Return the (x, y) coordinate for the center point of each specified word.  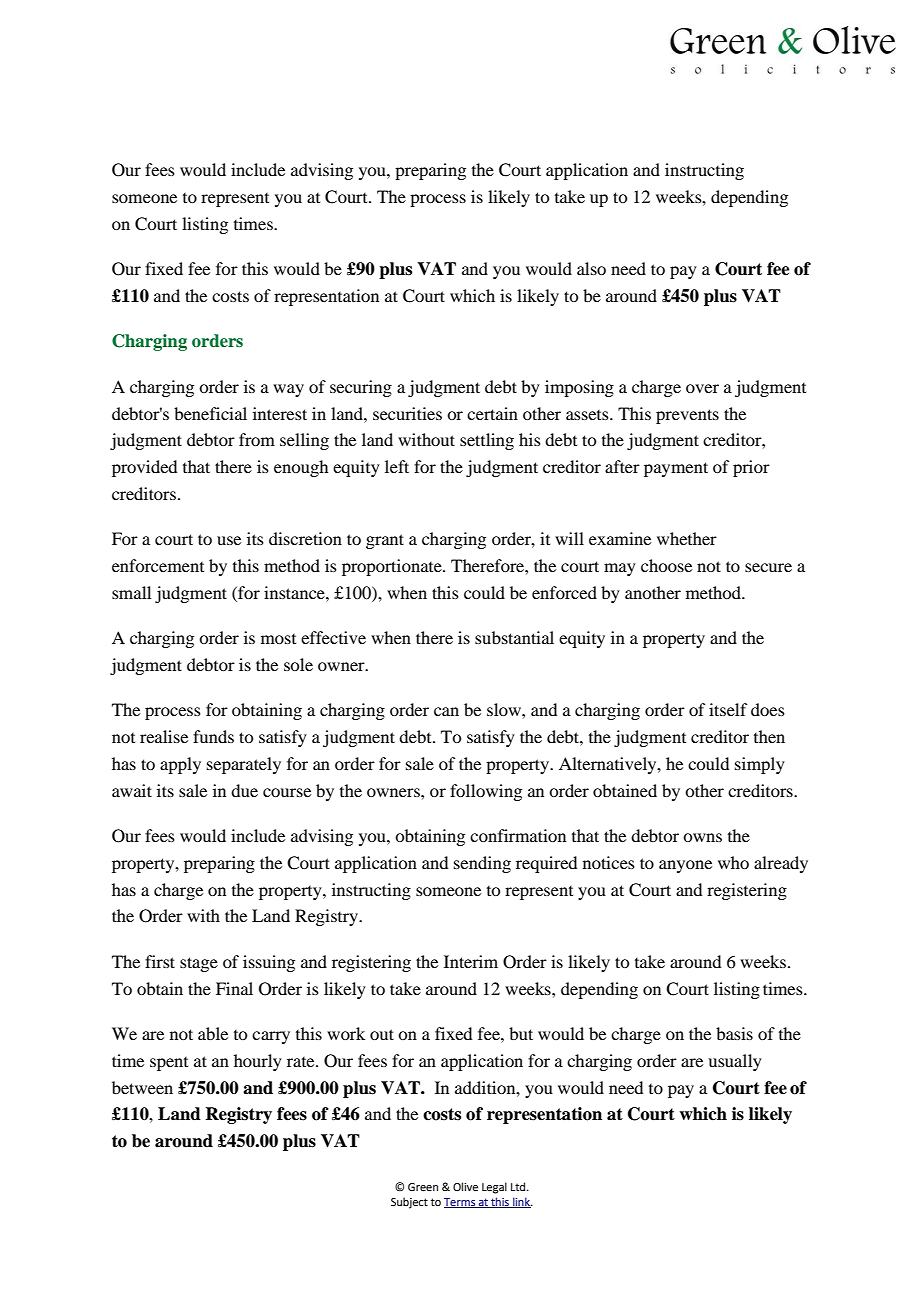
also (591, 268)
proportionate (393, 567)
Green (423, 1187)
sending (482, 864)
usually (735, 1062)
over (702, 388)
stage (199, 964)
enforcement (158, 565)
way (288, 390)
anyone (685, 866)
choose (666, 565)
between (142, 1087)
